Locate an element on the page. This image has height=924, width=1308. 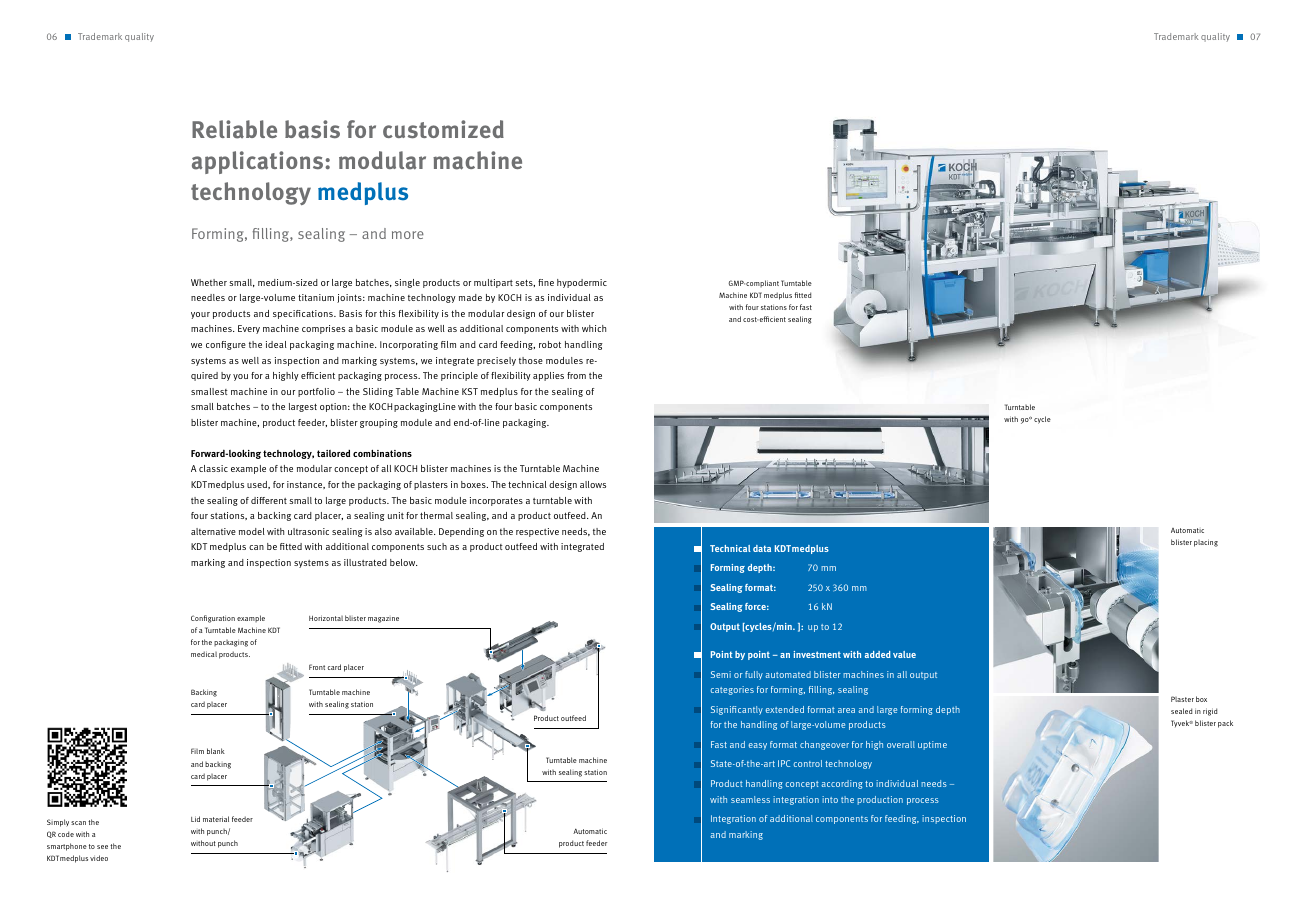
hypodermic is located at coordinates (582, 283).
